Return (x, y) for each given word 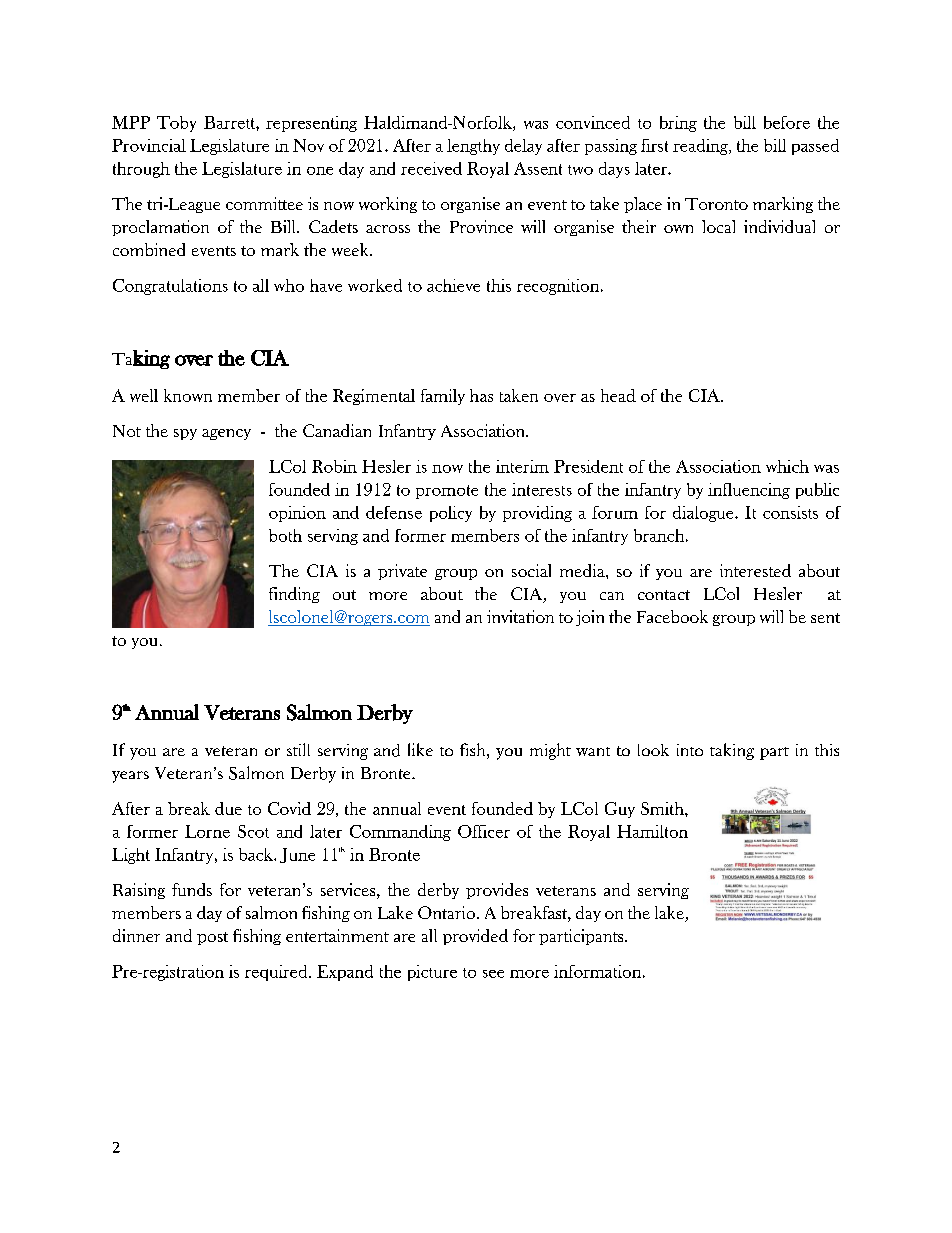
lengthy (473, 147)
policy (451, 514)
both (285, 535)
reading (701, 147)
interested (755, 570)
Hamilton (652, 831)
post (212, 938)
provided (475, 937)
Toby (176, 124)
